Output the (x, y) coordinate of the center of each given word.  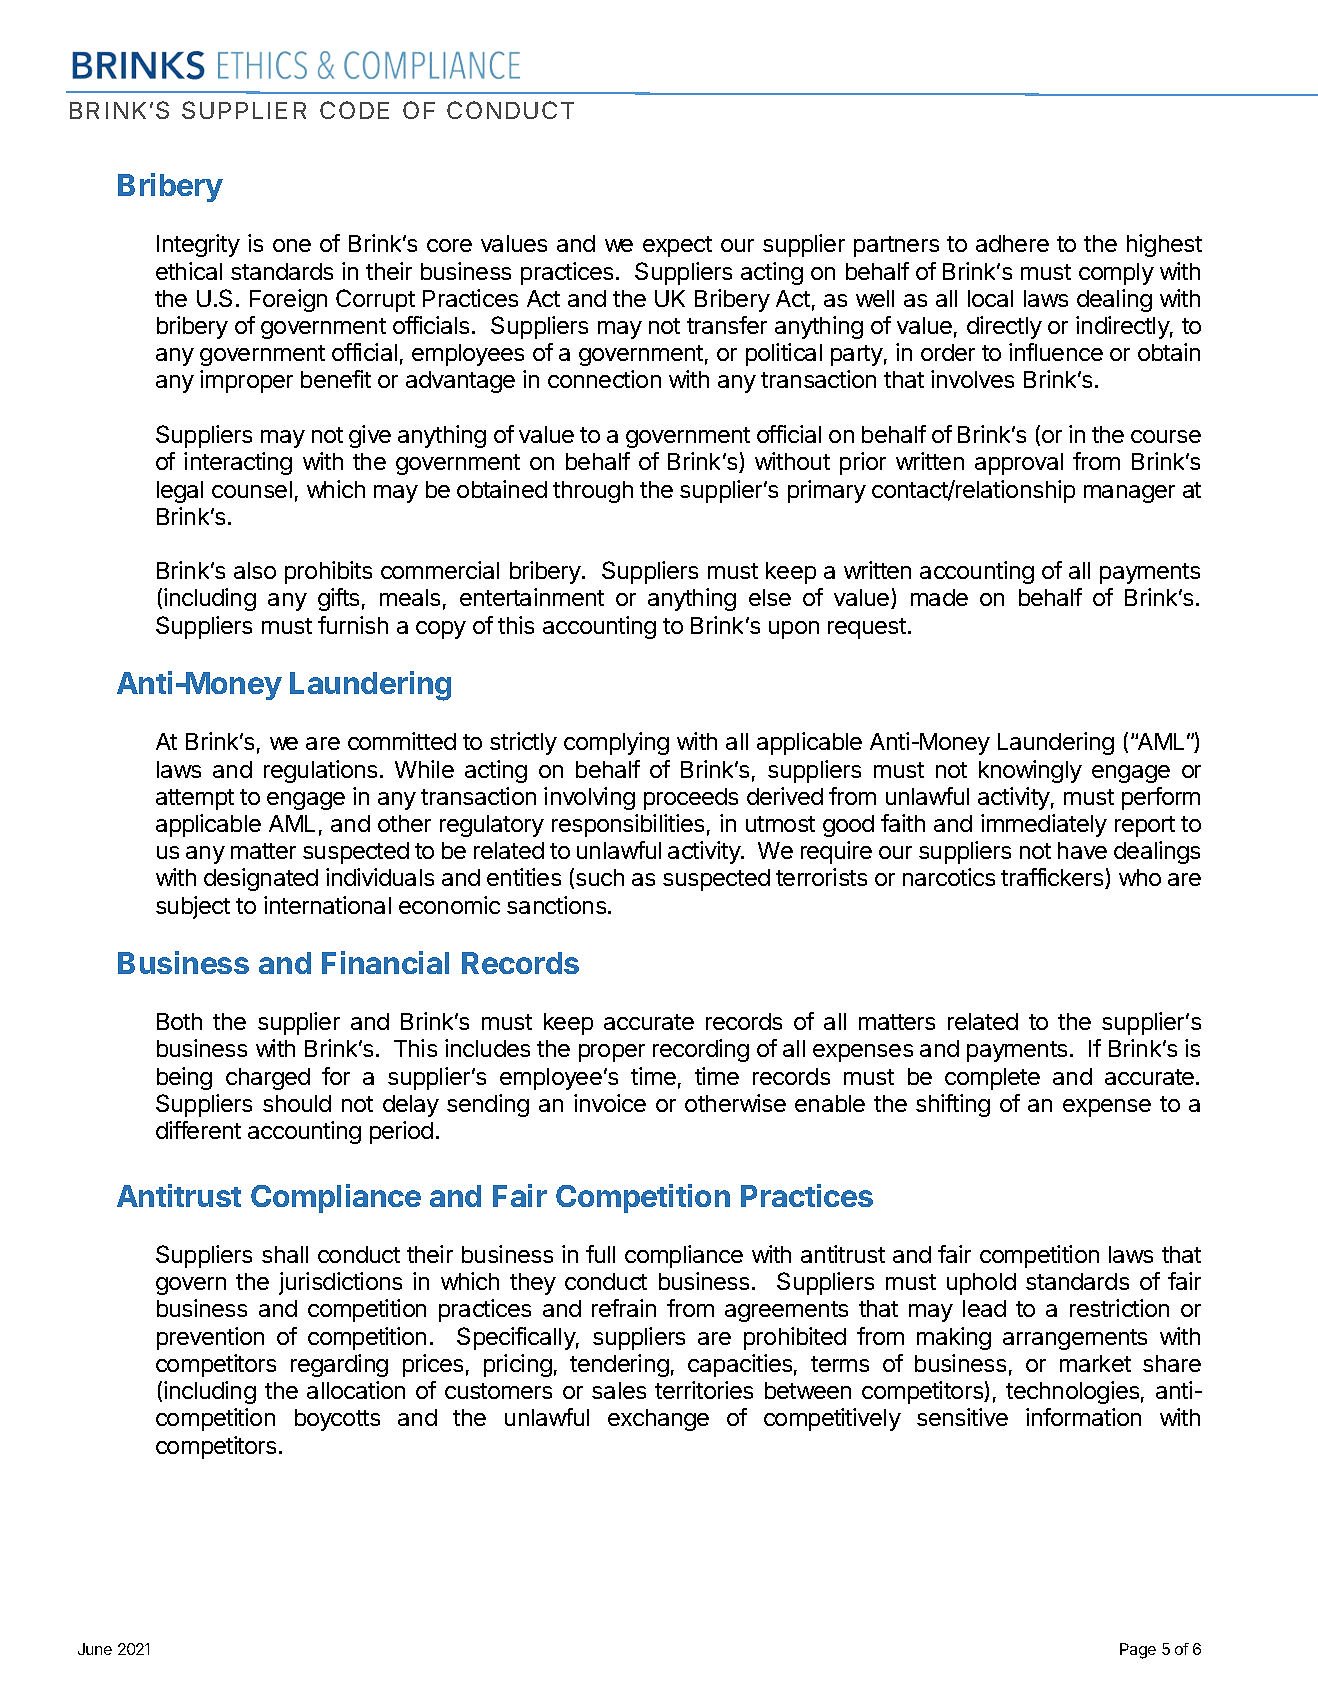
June (95, 1649)
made (939, 597)
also (255, 570)
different (198, 1130)
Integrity (198, 245)
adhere (1012, 243)
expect (677, 246)
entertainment (532, 597)
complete (992, 1079)
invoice (610, 1103)
